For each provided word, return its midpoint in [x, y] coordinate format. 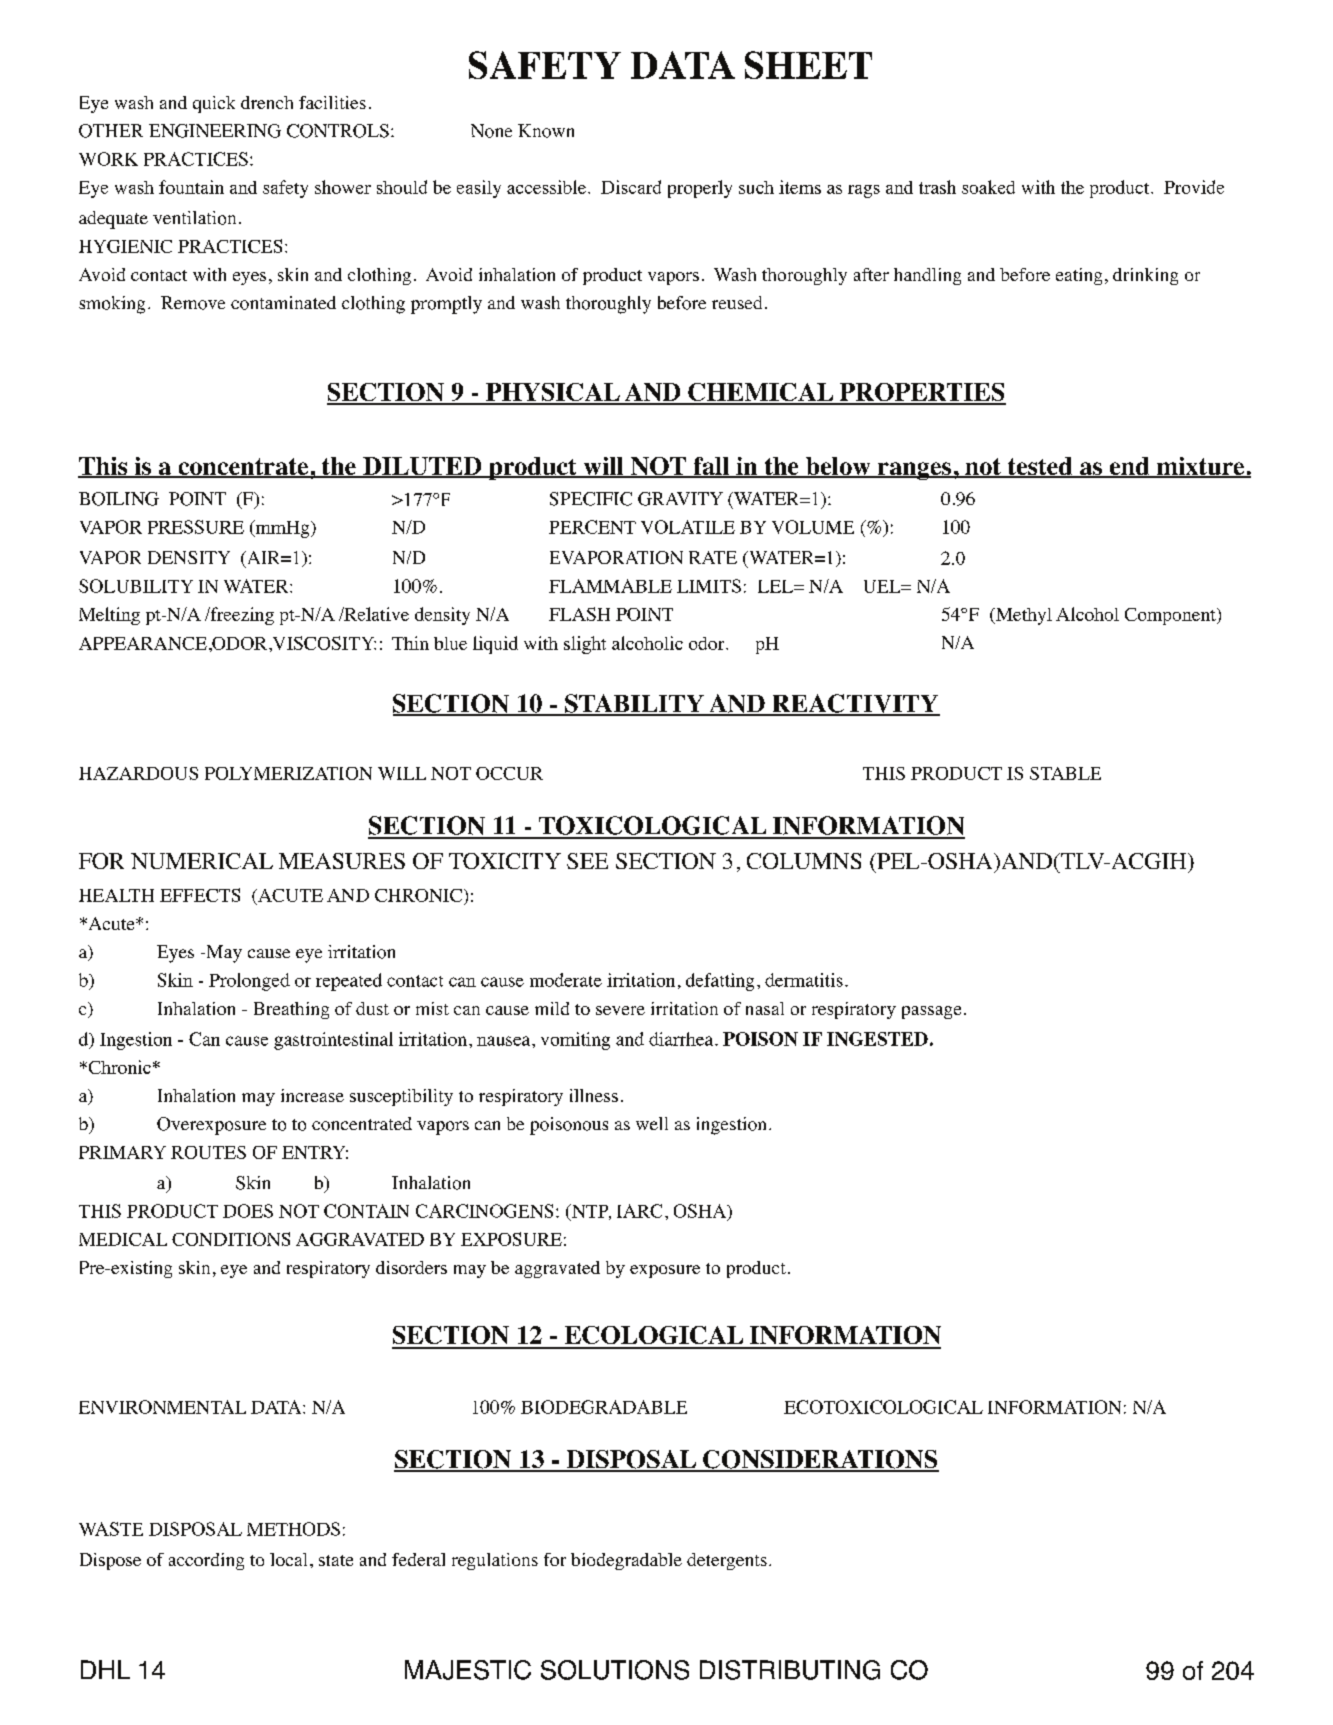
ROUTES [208, 1152]
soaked [988, 187]
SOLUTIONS [615, 1670]
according [206, 1561]
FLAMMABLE [610, 586]
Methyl [1022, 616]
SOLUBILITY [136, 586]
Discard [631, 187]
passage [931, 1012]
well [652, 1123]
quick [214, 104]
